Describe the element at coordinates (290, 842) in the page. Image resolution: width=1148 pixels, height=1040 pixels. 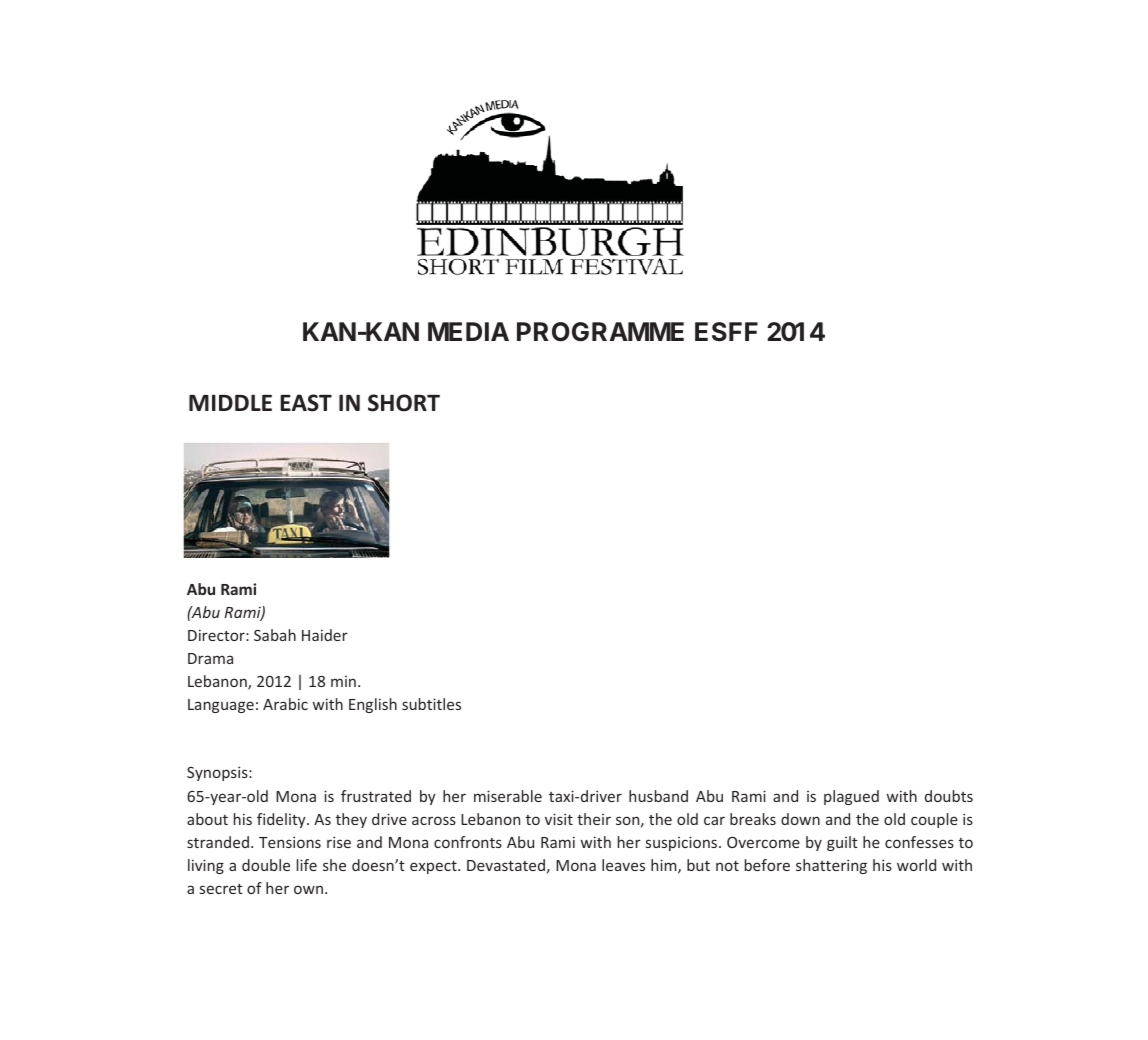
I see `Tensions` at that location.
